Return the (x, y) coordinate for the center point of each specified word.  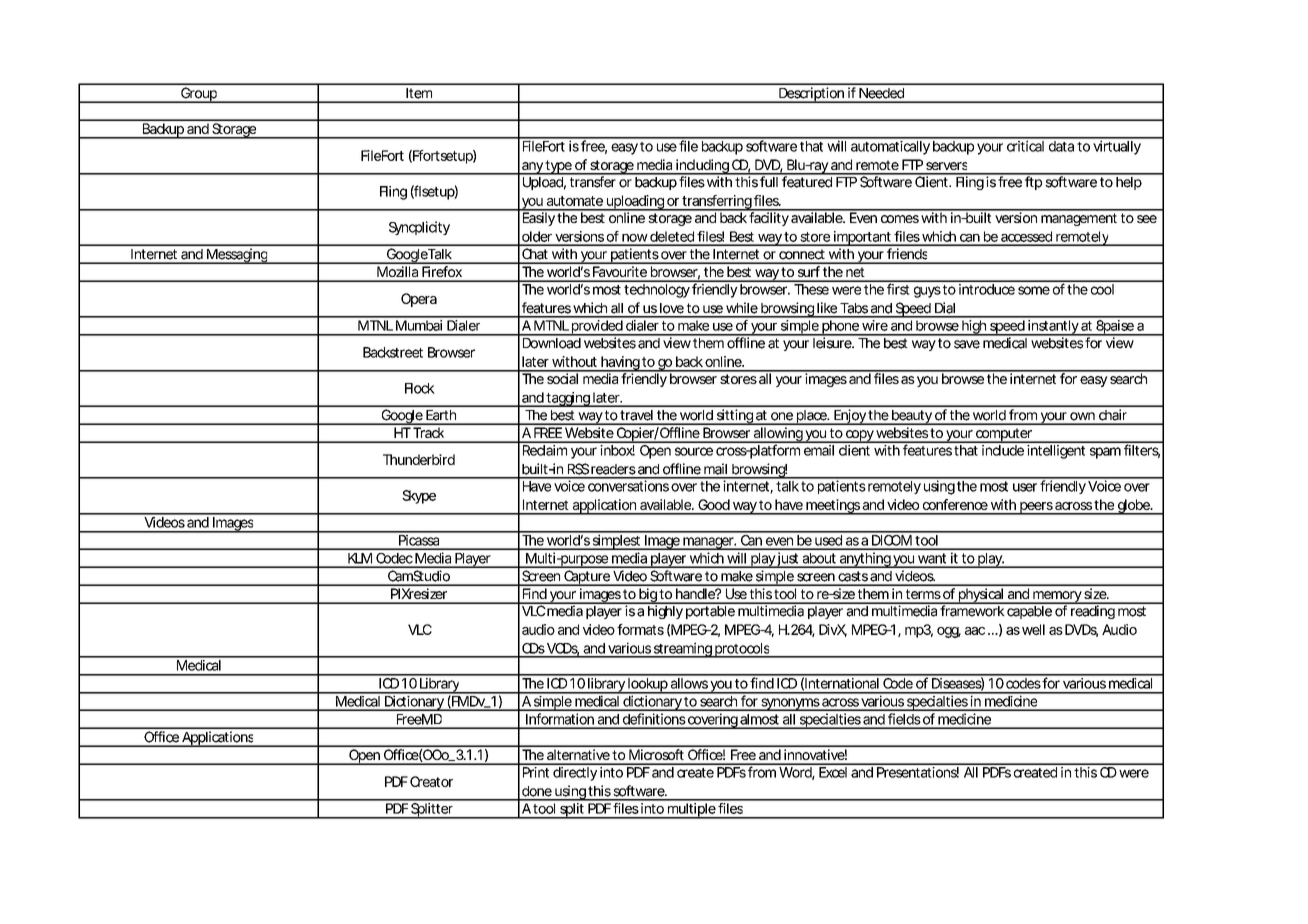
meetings (833, 507)
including (702, 167)
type (559, 167)
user (1025, 487)
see (1147, 219)
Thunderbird (419, 459)
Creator (431, 781)
